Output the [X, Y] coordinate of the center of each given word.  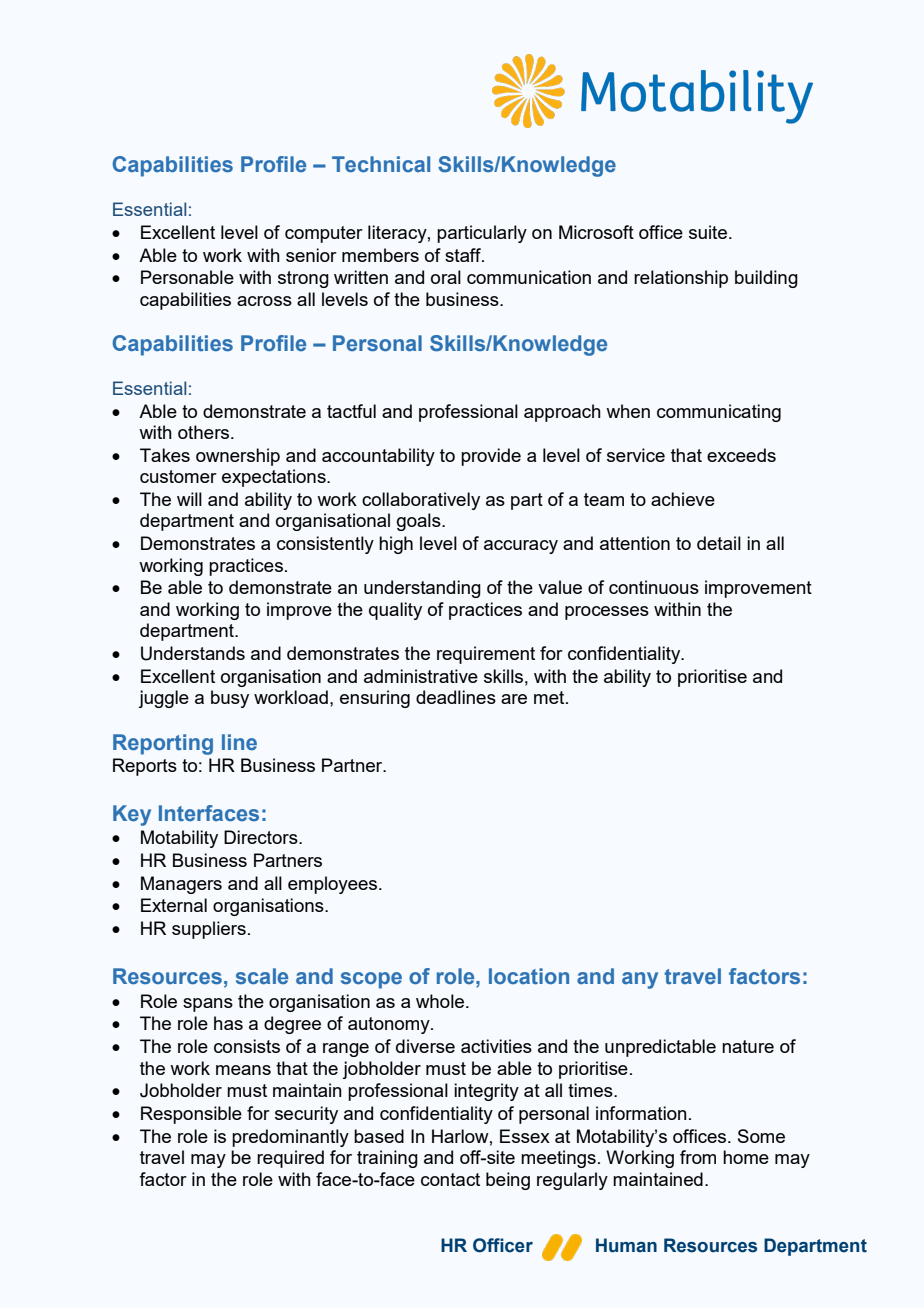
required [290, 1159]
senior [311, 255]
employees [334, 885]
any [640, 980]
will [189, 499]
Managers [181, 885]
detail [719, 543]
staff [464, 255]
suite [709, 232]
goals [420, 522]
